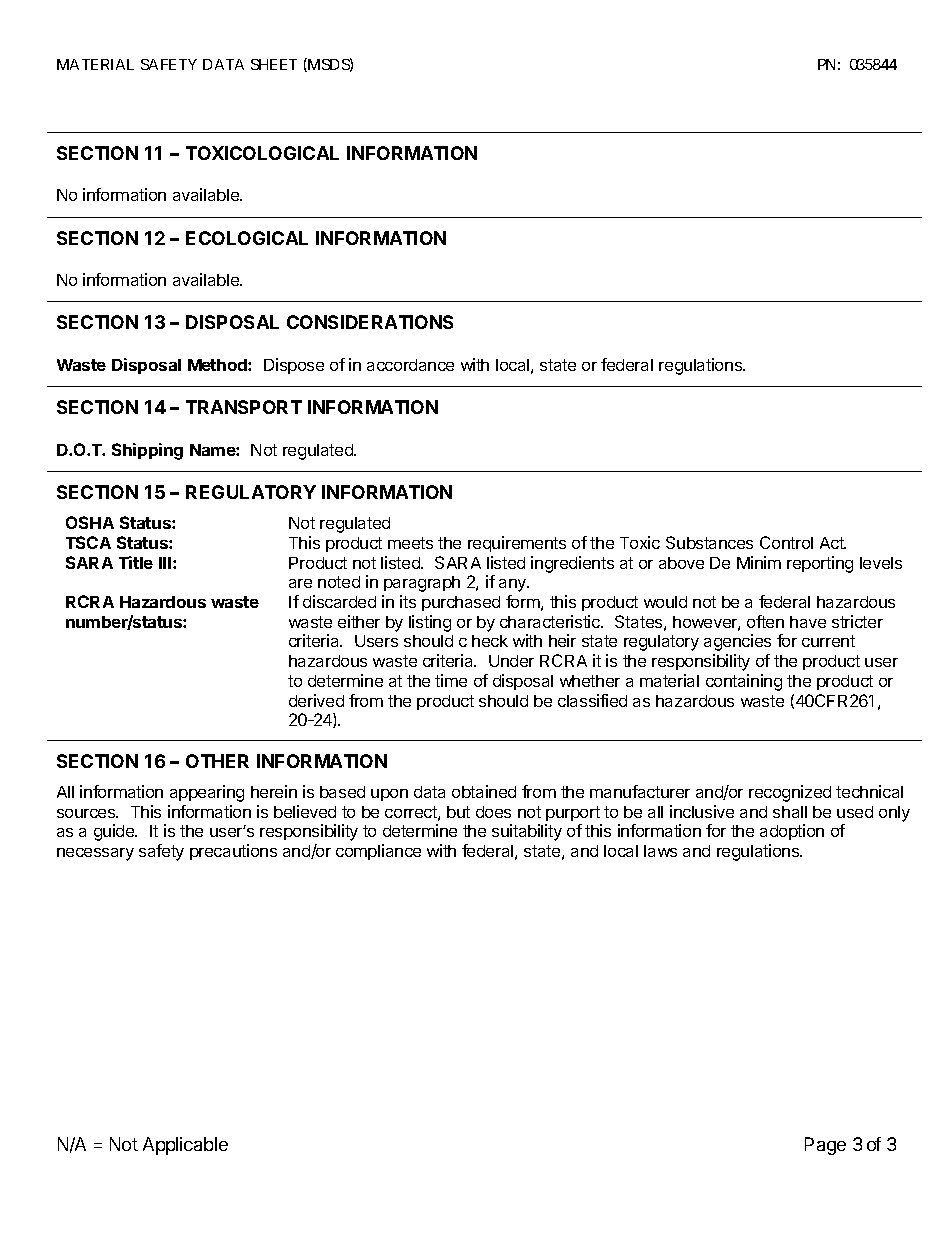  What do you see at coordinates (808, 622) in the document?
I see `have` at bounding box center [808, 622].
